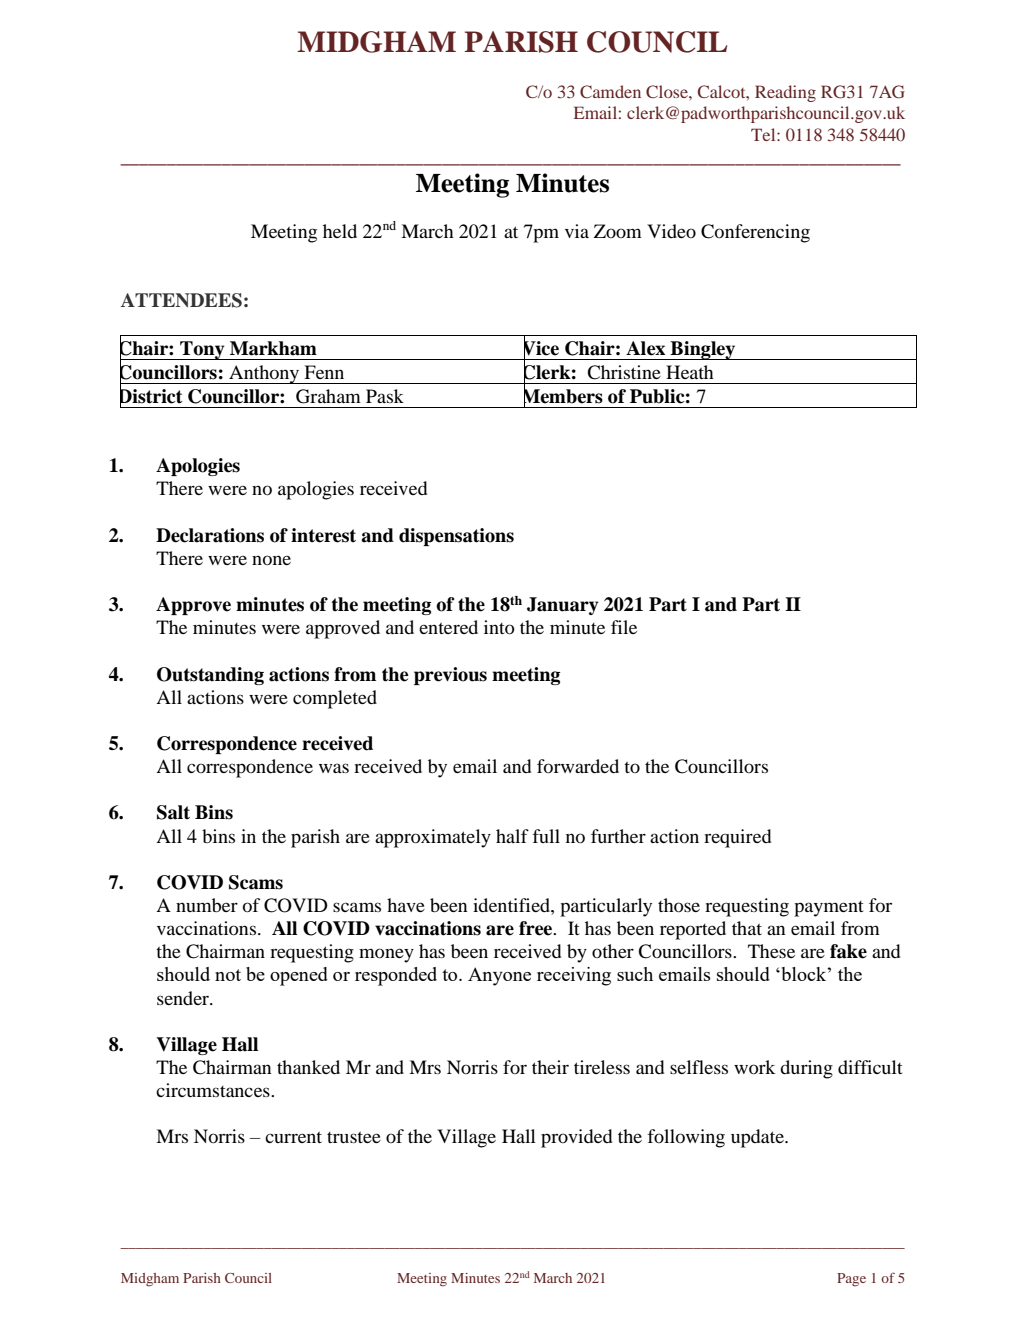 This page has width=1026, height=1328. Describe the element at coordinates (785, 93) in the page. I see `Reading` at that location.
